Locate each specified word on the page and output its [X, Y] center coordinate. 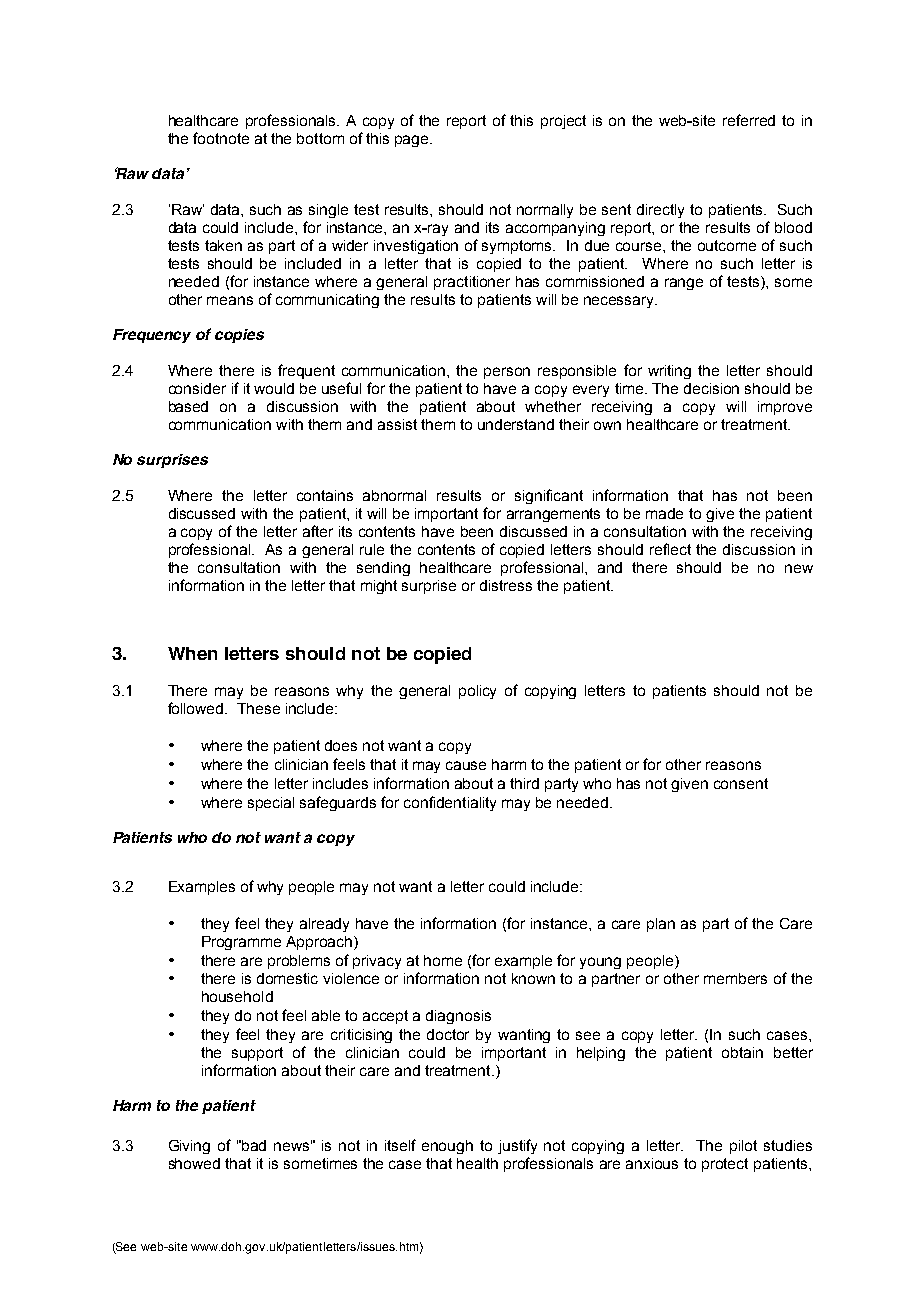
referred [749, 120]
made [664, 513]
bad [254, 1145]
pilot [743, 1147]
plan [661, 925]
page [413, 141]
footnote [221, 138]
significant [549, 496]
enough [447, 1147]
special [271, 804]
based [188, 406]
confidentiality [450, 803]
